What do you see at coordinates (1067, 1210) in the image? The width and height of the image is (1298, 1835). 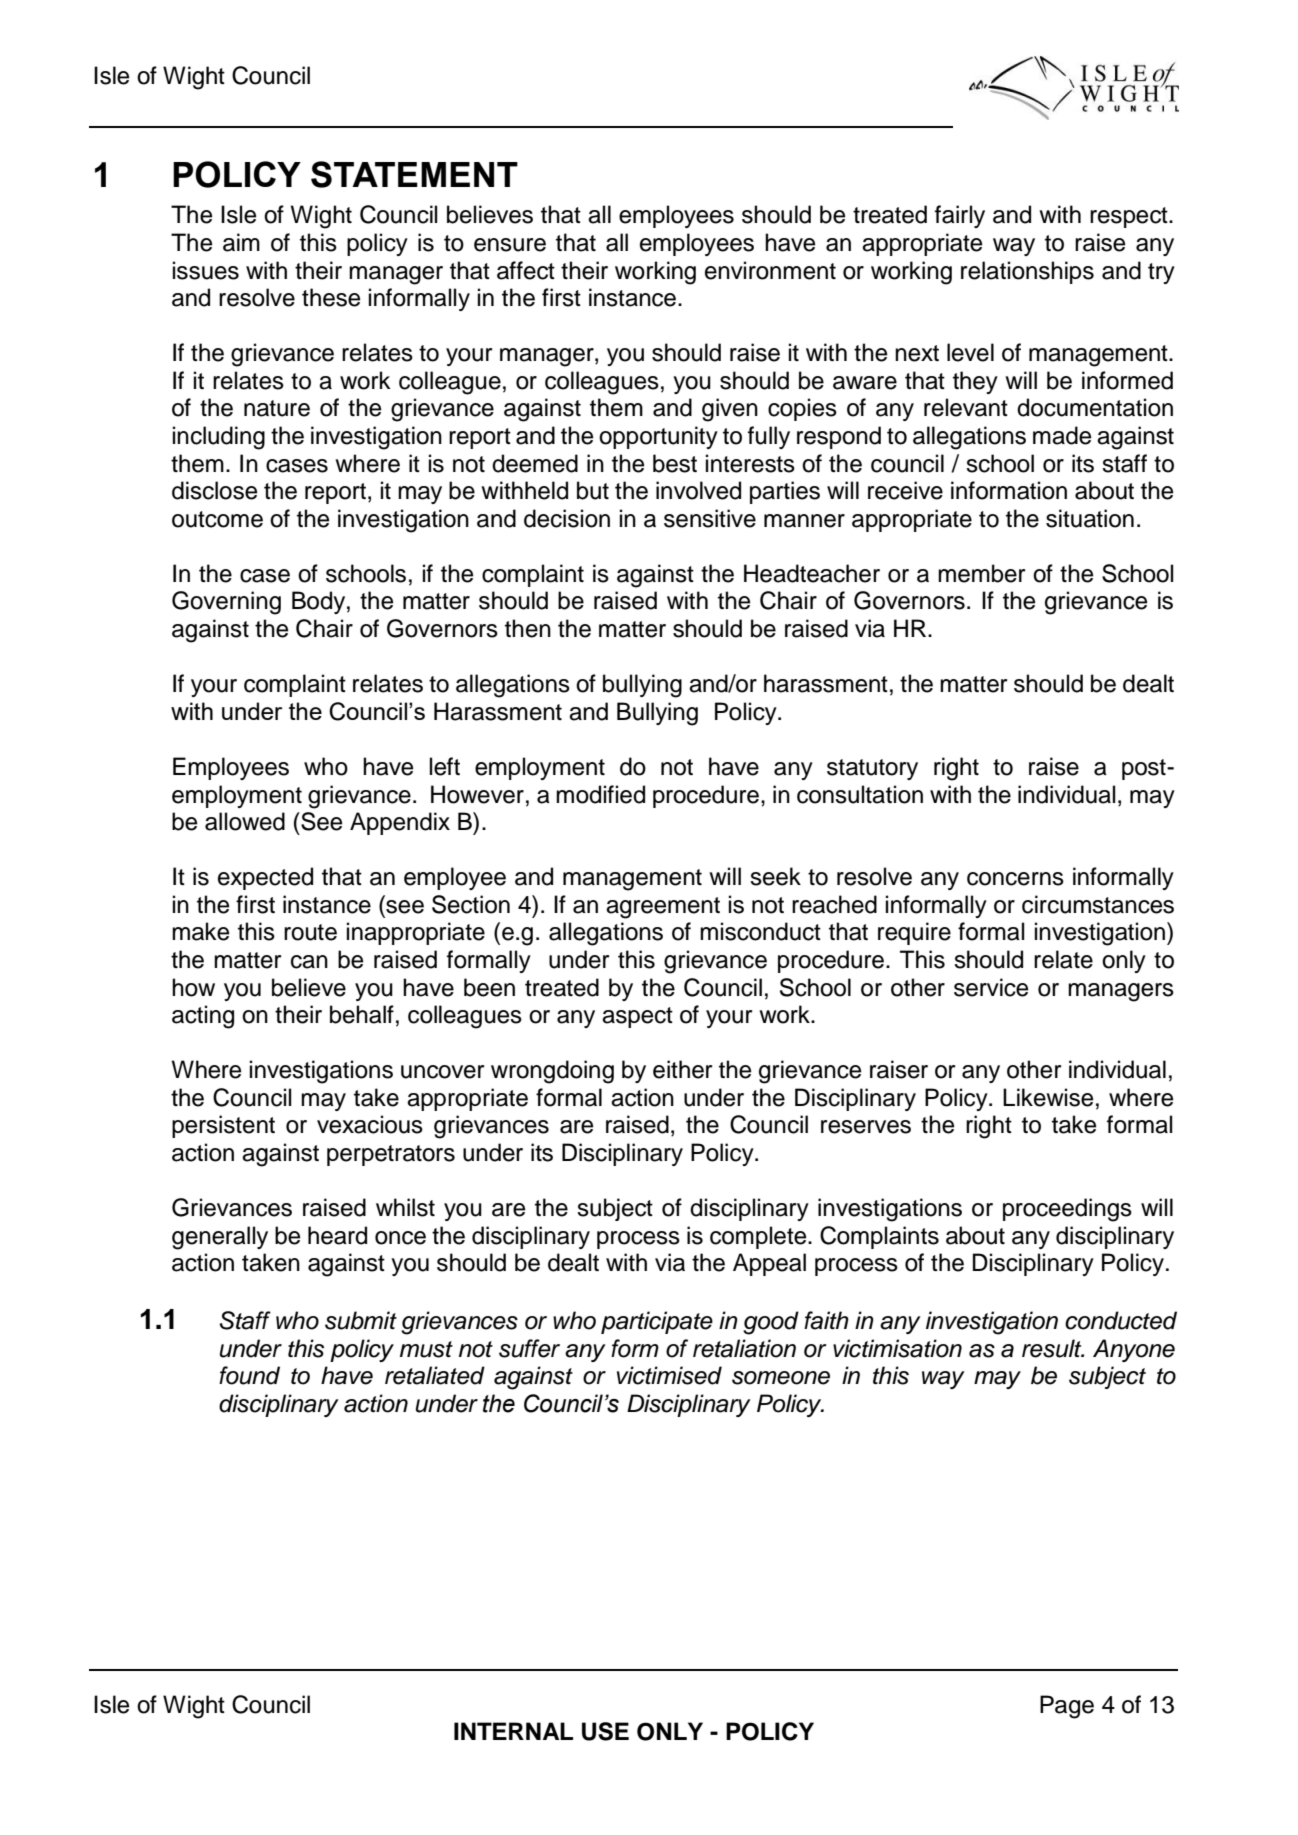 I see `proceedings` at bounding box center [1067, 1210].
